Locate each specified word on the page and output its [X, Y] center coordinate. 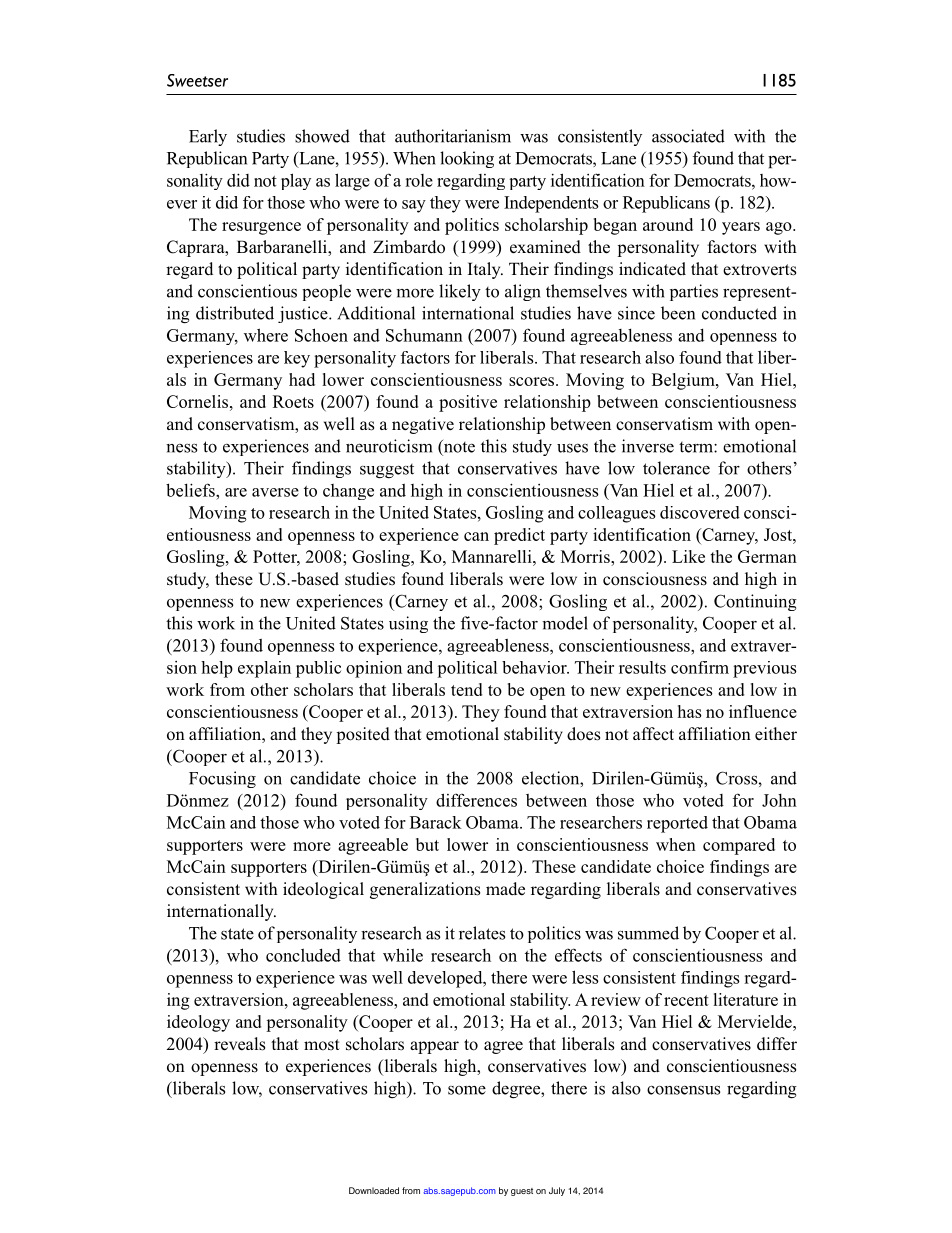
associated [688, 136]
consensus [683, 1090]
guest [522, 1192]
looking [467, 159]
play [296, 181]
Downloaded [374, 1190]
